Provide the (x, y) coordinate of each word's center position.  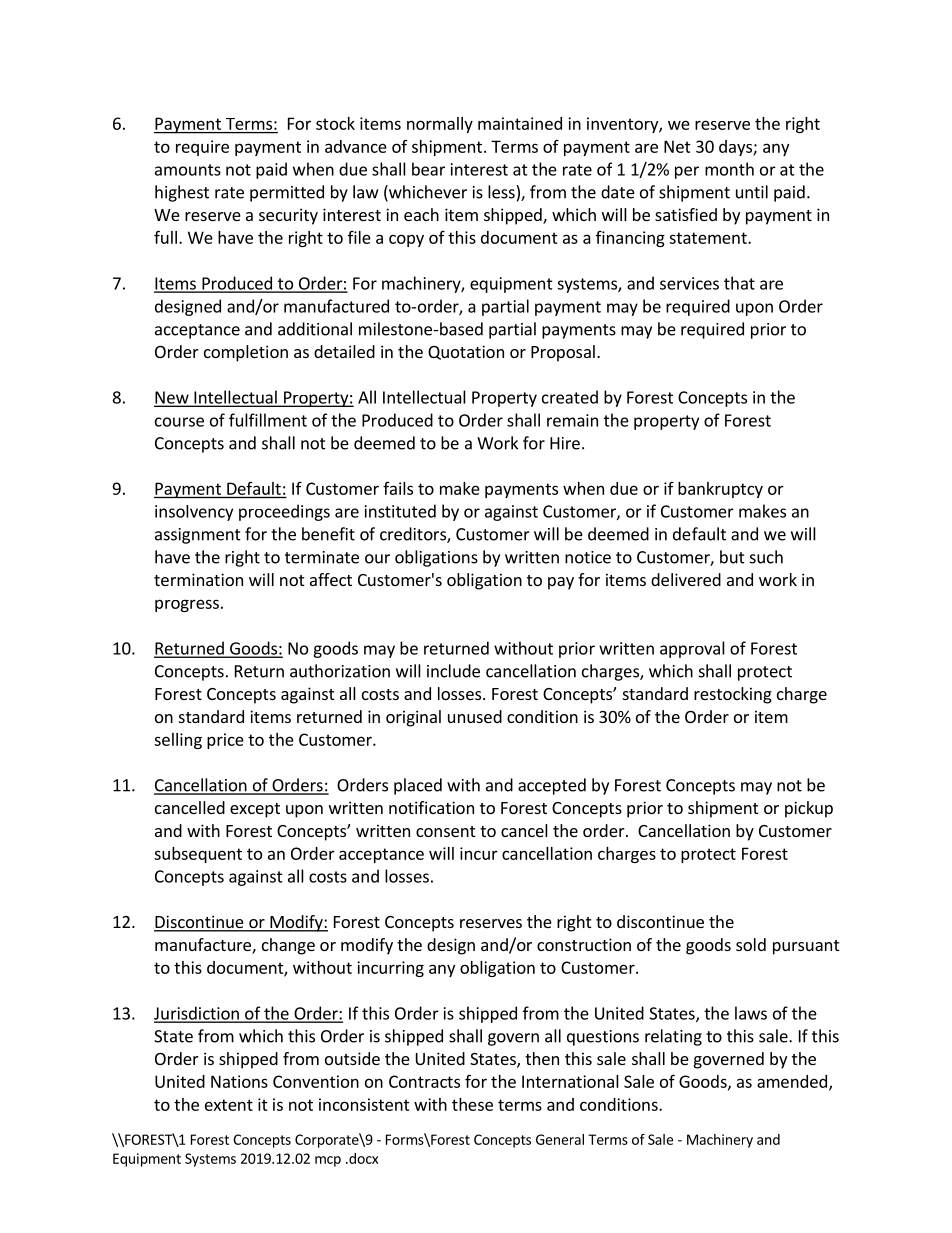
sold (751, 944)
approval (692, 649)
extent (229, 1105)
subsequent (198, 855)
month (729, 169)
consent (445, 831)
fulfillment (268, 420)
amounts (188, 170)
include (453, 671)
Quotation (466, 352)
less (502, 192)
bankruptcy (720, 490)
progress (187, 605)
